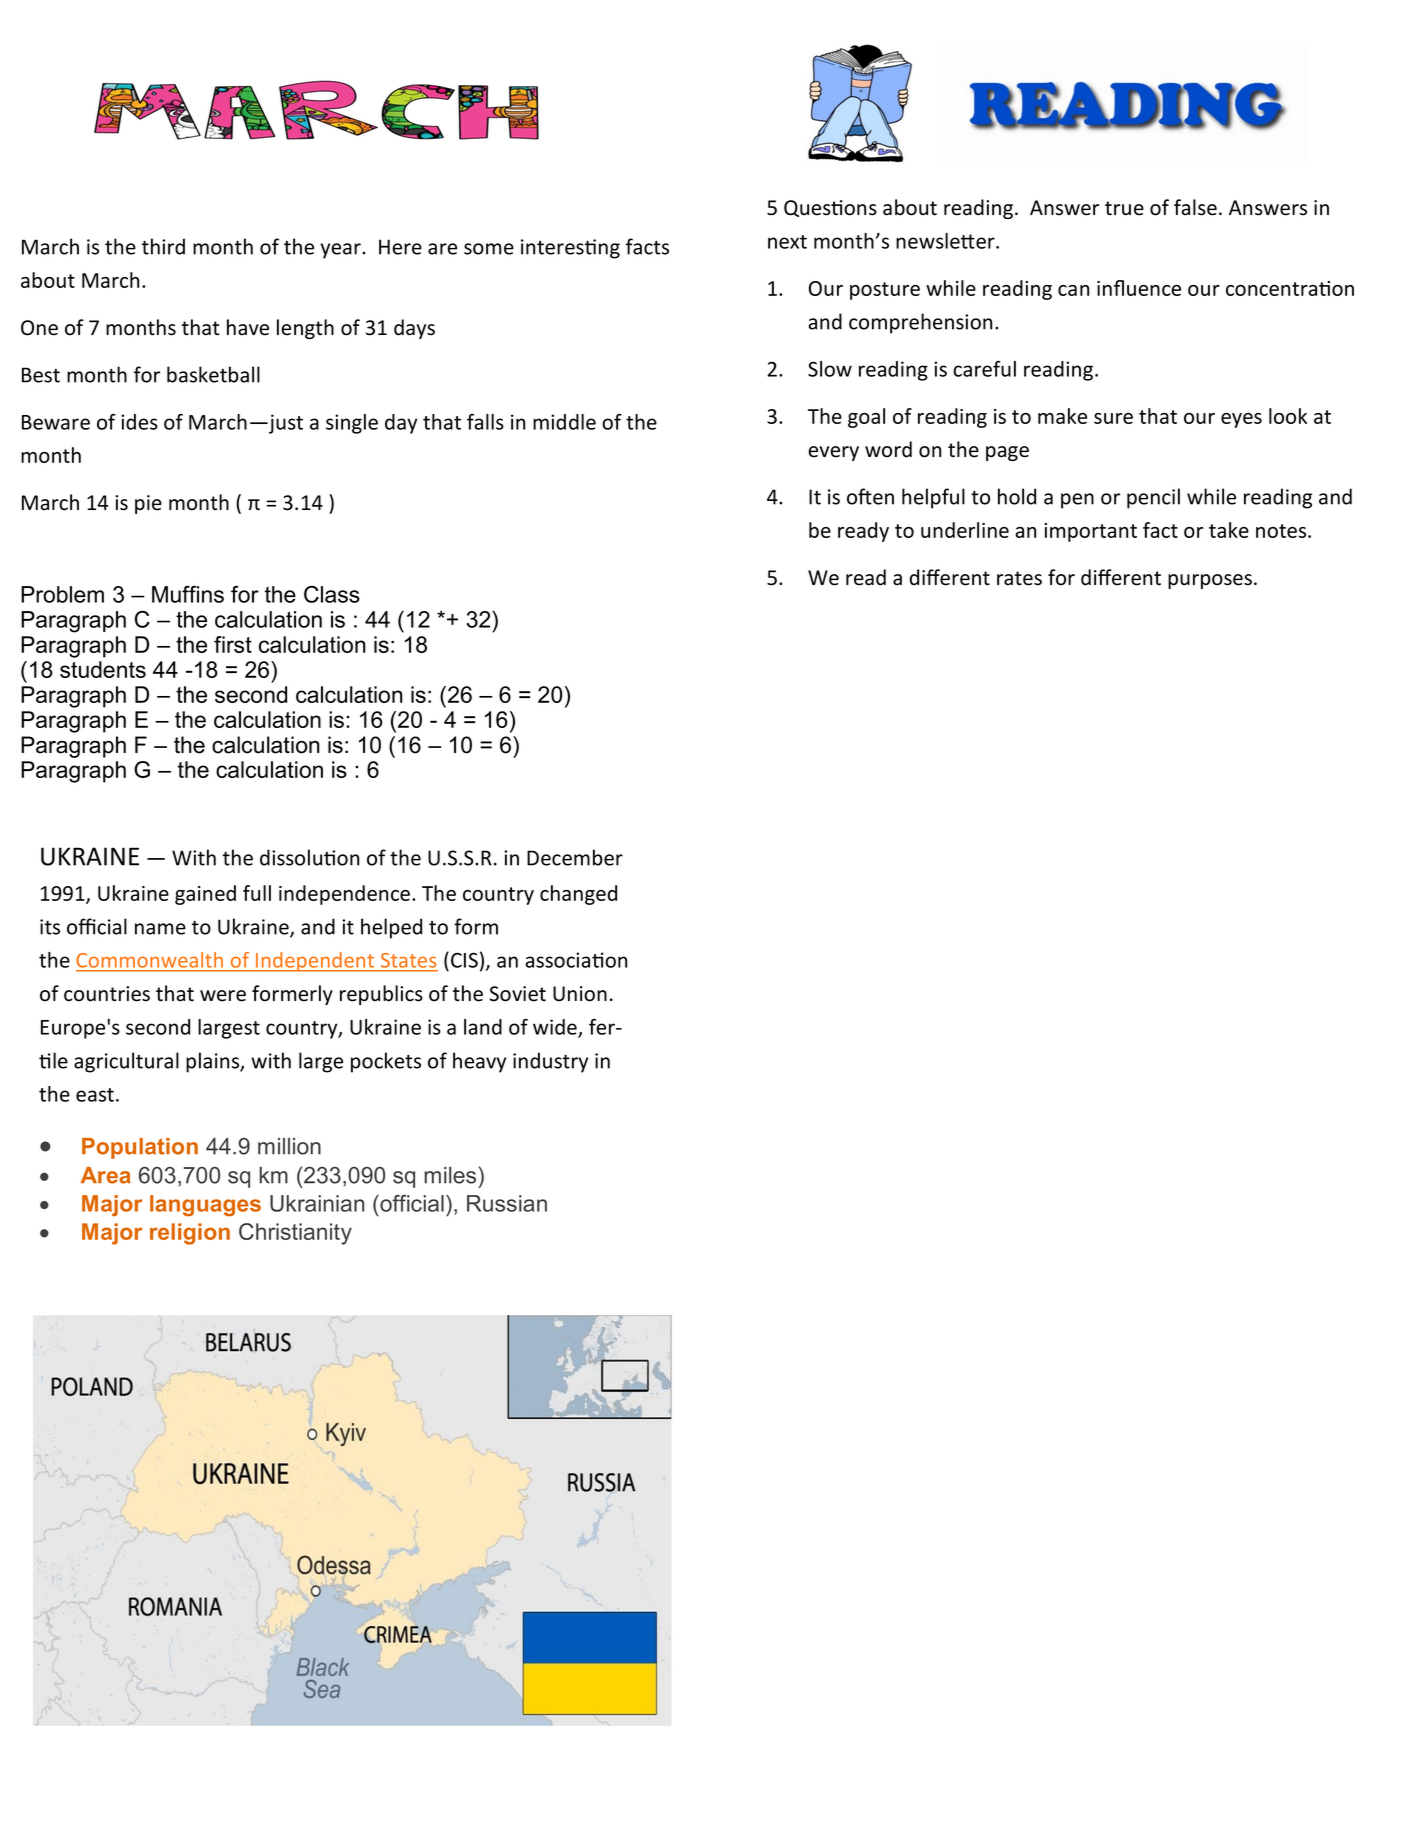 The height and width of the image is (1823, 1409). I want to click on association, so click(576, 960).
